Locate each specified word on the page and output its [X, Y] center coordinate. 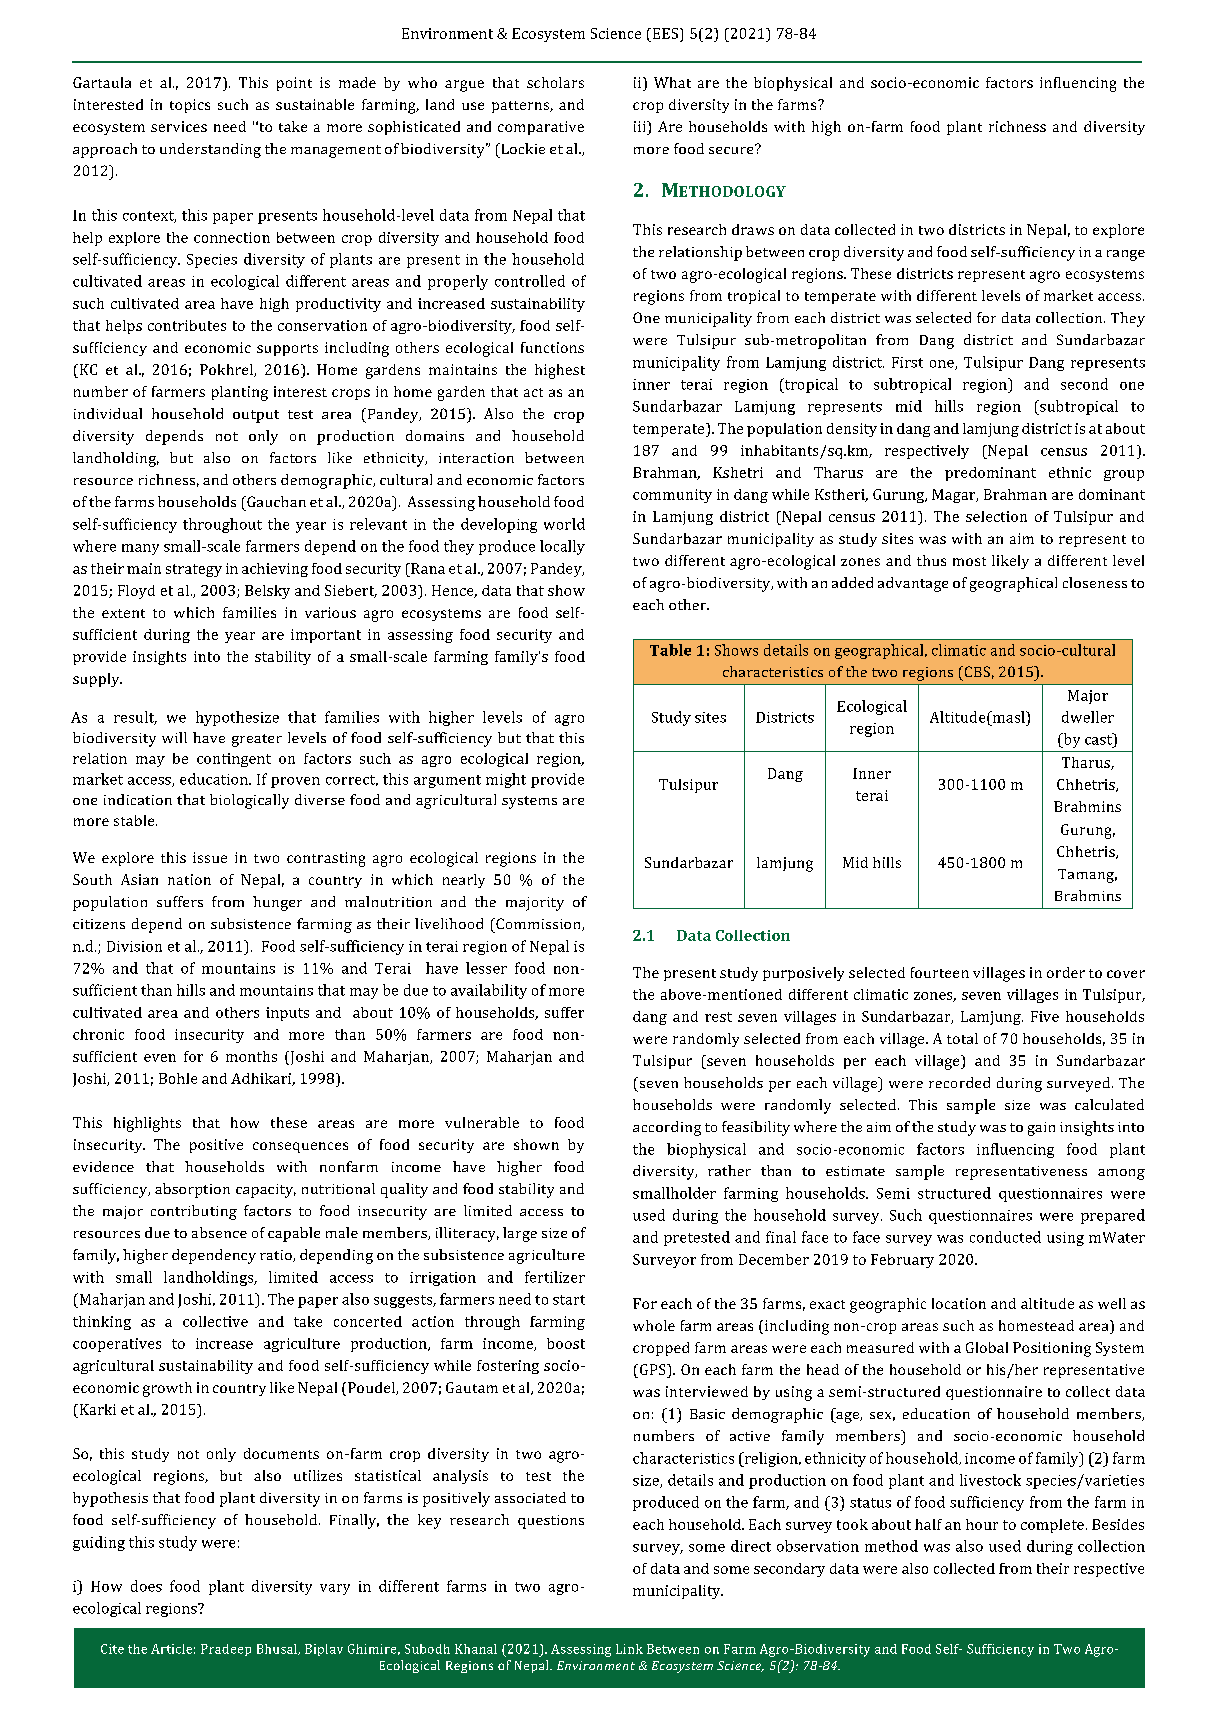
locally [562, 547]
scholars [555, 82]
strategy [194, 570]
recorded [959, 1082]
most [969, 561]
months [251, 1056]
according [667, 1128]
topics [190, 106]
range [1126, 255]
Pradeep [226, 1650]
